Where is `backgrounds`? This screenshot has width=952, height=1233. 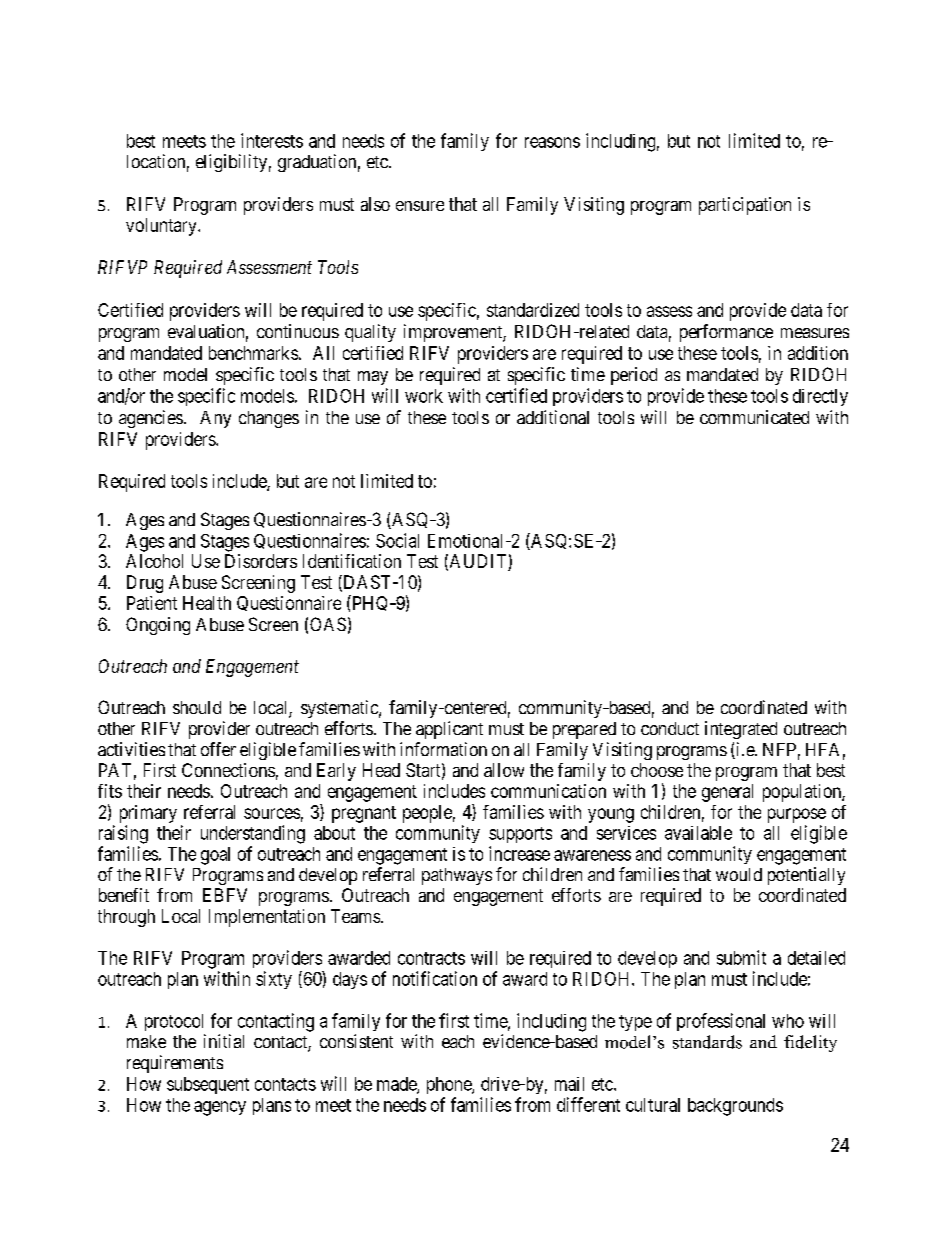 backgrounds is located at coordinates (735, 1107).
